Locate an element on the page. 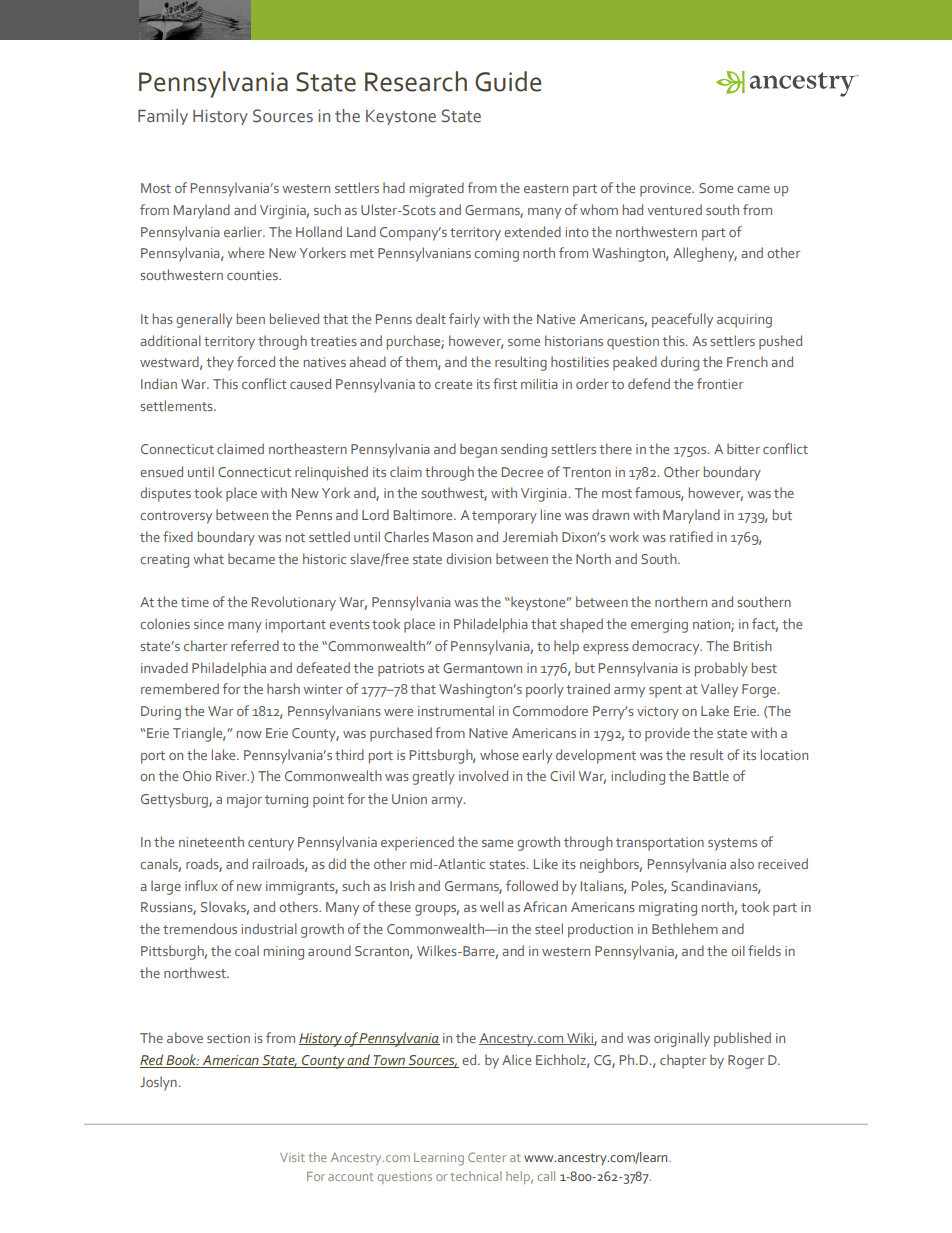  Guide is located at coordinates (508, 81).
